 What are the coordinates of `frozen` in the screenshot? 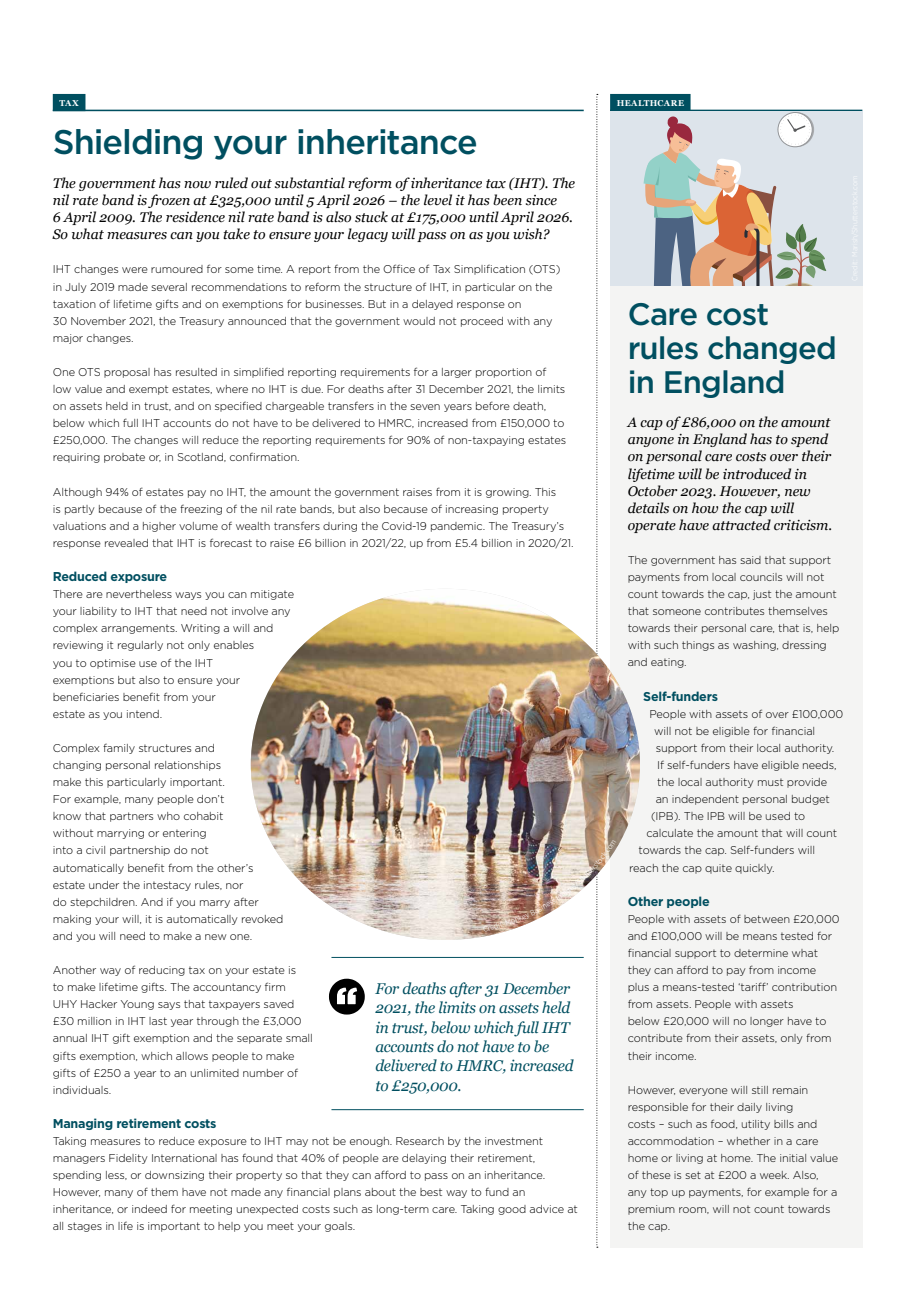 It's located at (169, 201).
